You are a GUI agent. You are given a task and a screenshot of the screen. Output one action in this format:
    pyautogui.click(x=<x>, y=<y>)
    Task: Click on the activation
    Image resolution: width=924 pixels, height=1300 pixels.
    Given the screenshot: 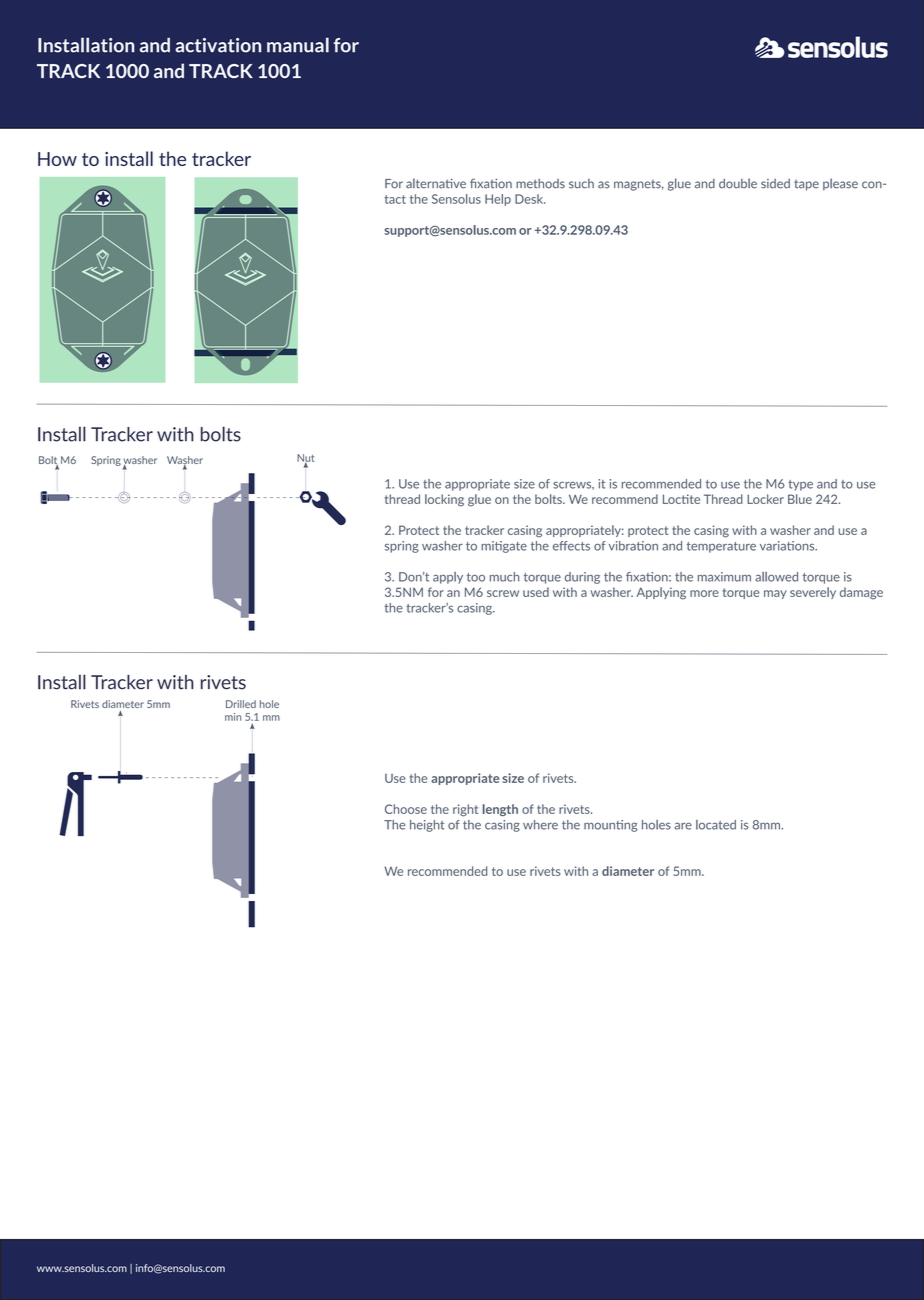 What is the action you would take?
    pyautogui.click(x=218, y=45)
